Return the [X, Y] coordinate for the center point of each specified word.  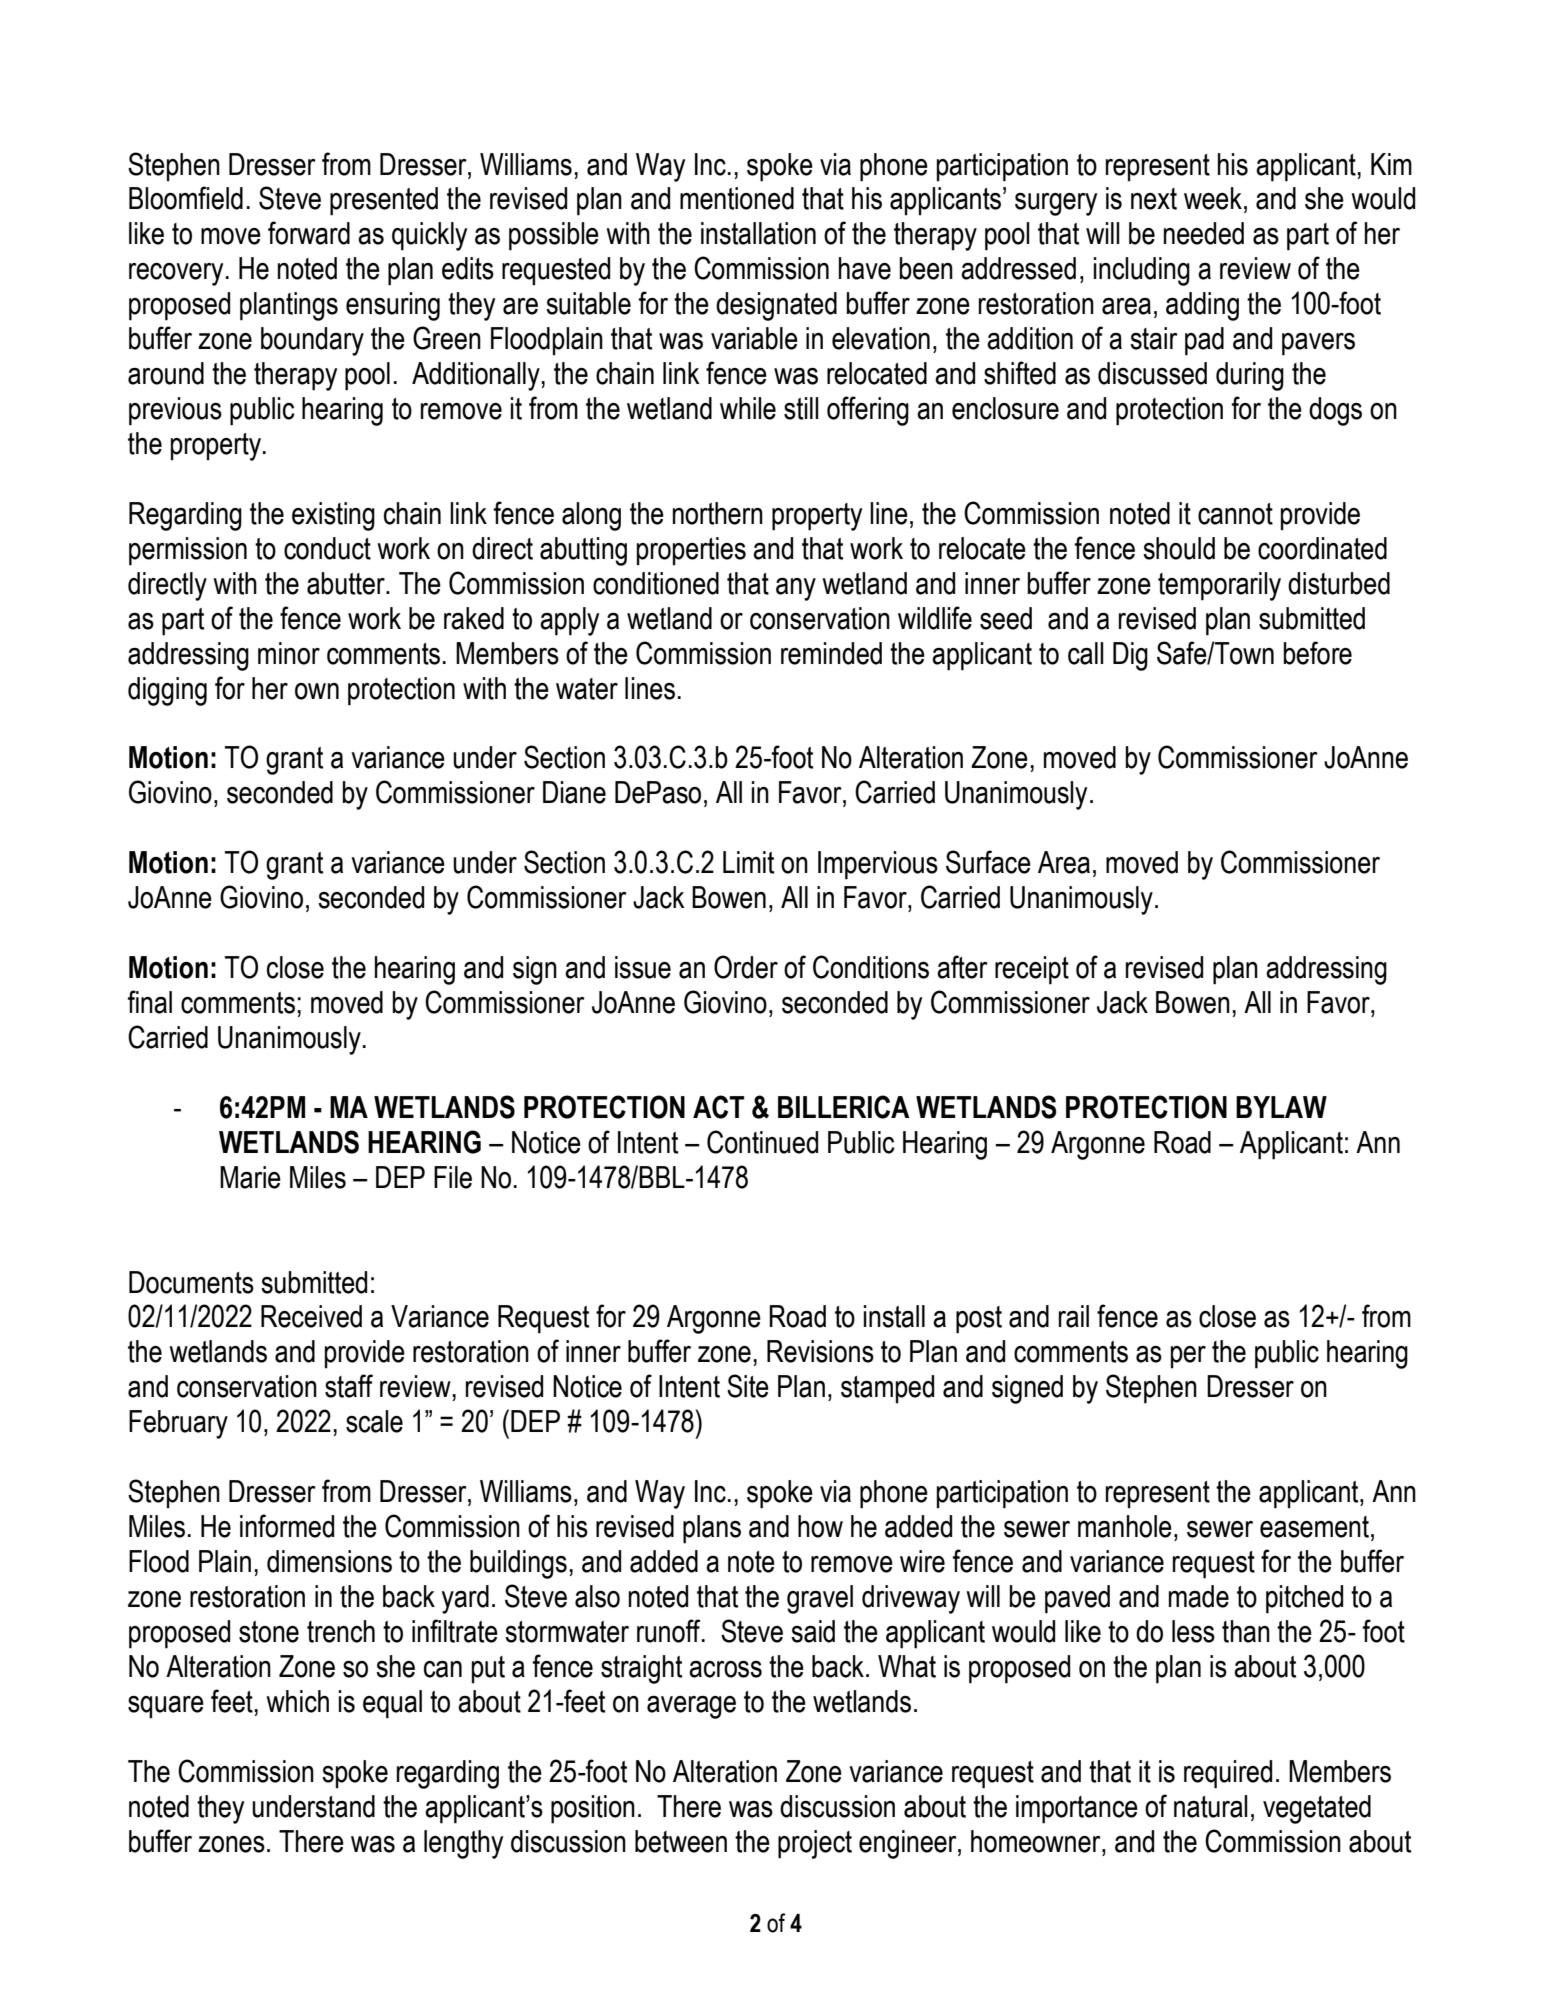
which [297, 1701]
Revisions [820, 1351]
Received [311, 1316]
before [1317, 653]
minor [289, 653]
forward [309, 233]
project [815, 1844]
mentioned [737, 198]
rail [1074, 1316]
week [1213, 198]
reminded [831, 653]
